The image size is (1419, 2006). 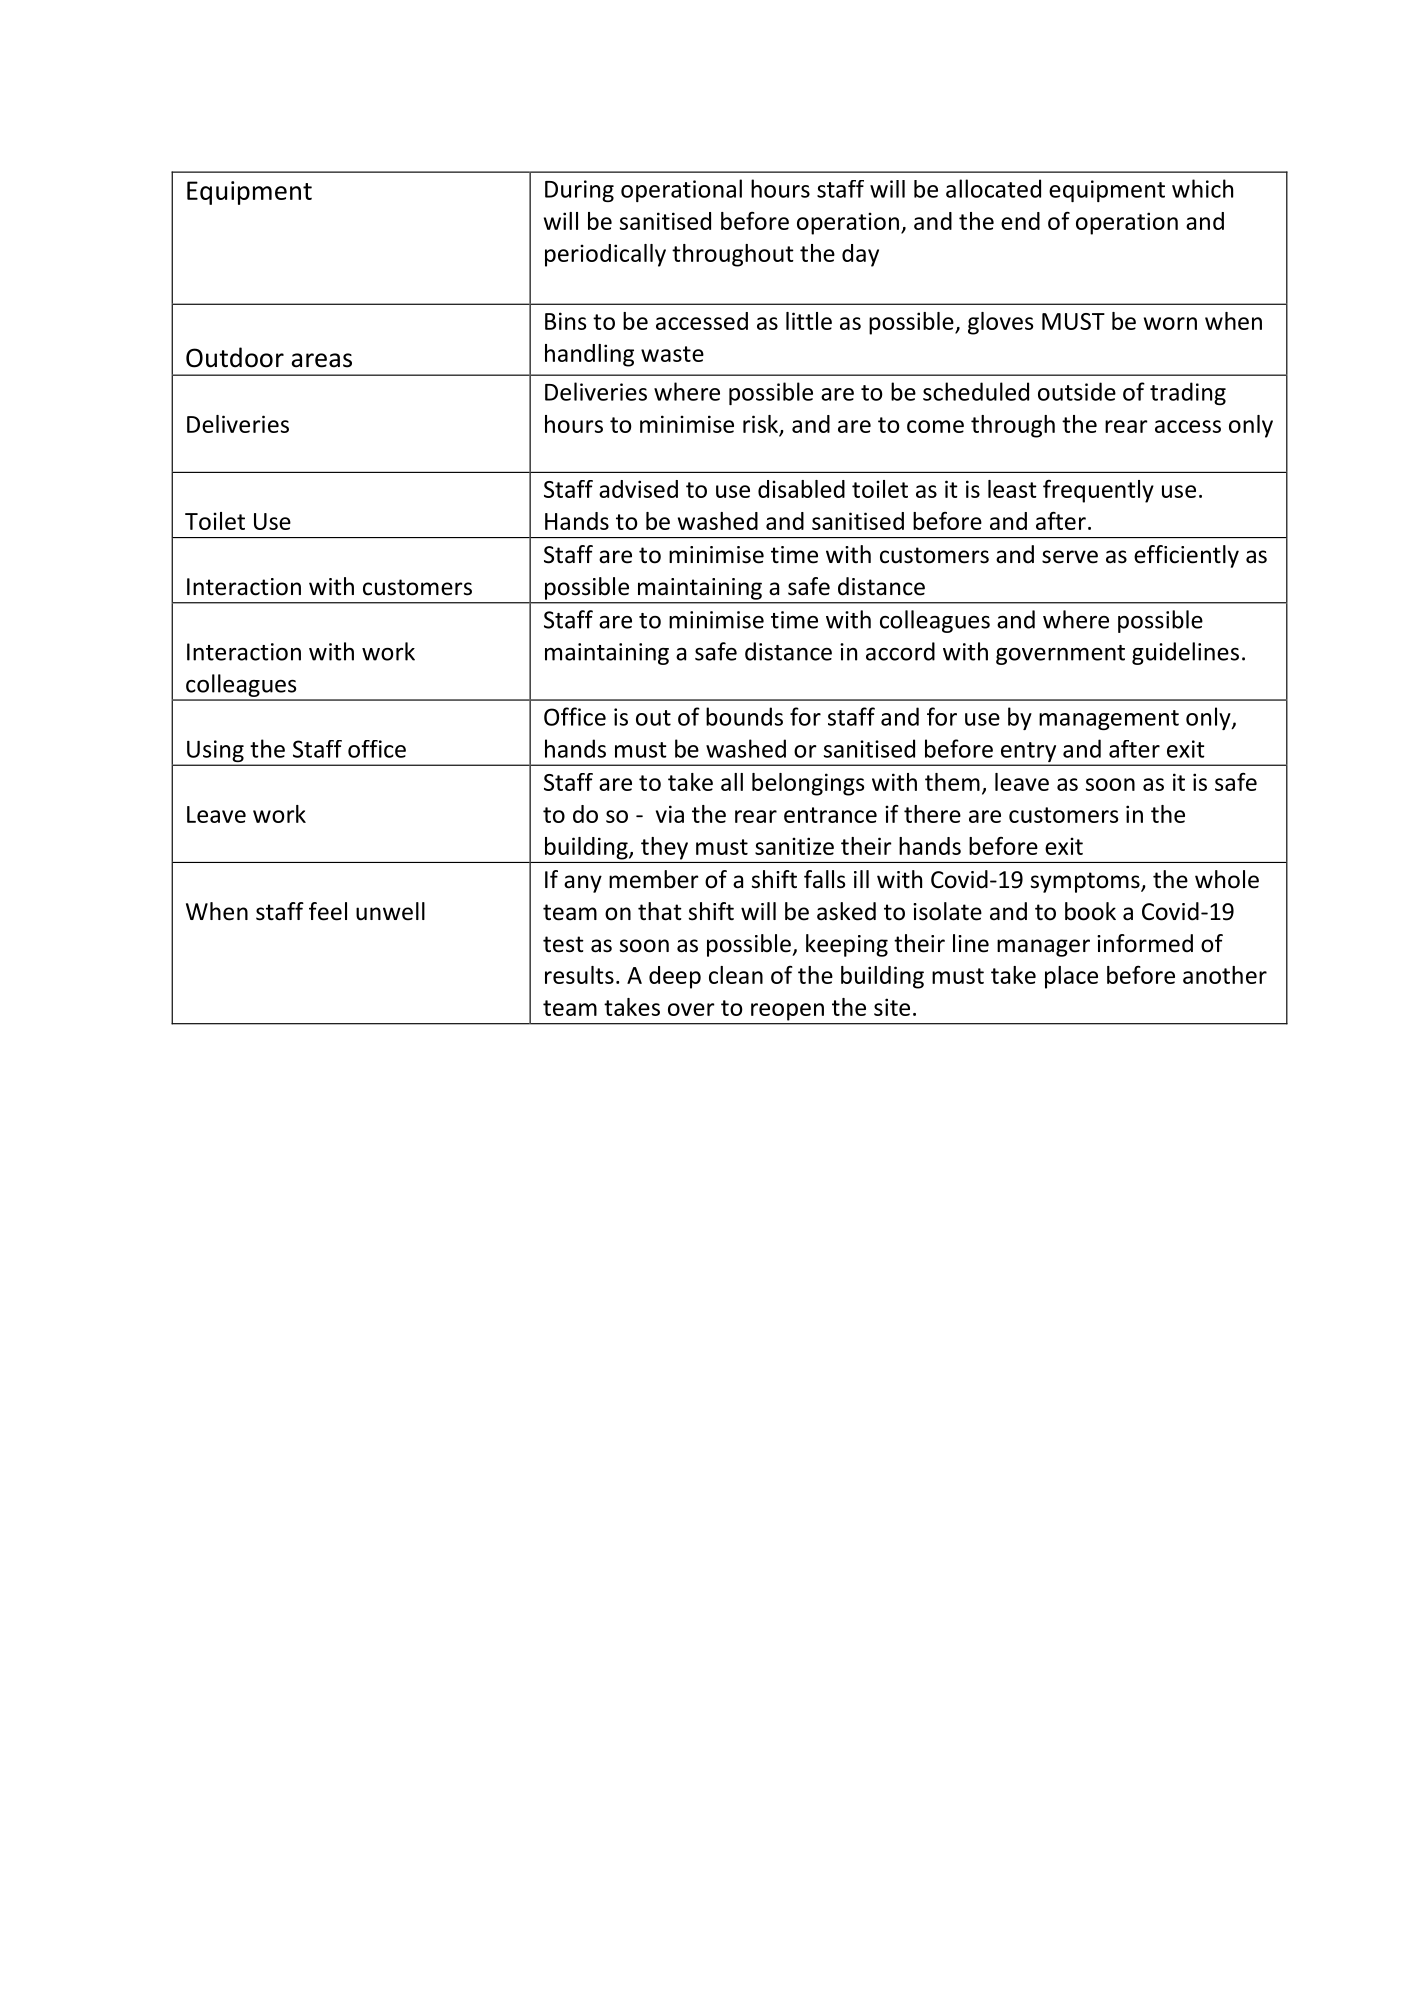 What do you see at coordinates (736, 975) in the document?
I see `clean` at bounding box center [736, 975].
